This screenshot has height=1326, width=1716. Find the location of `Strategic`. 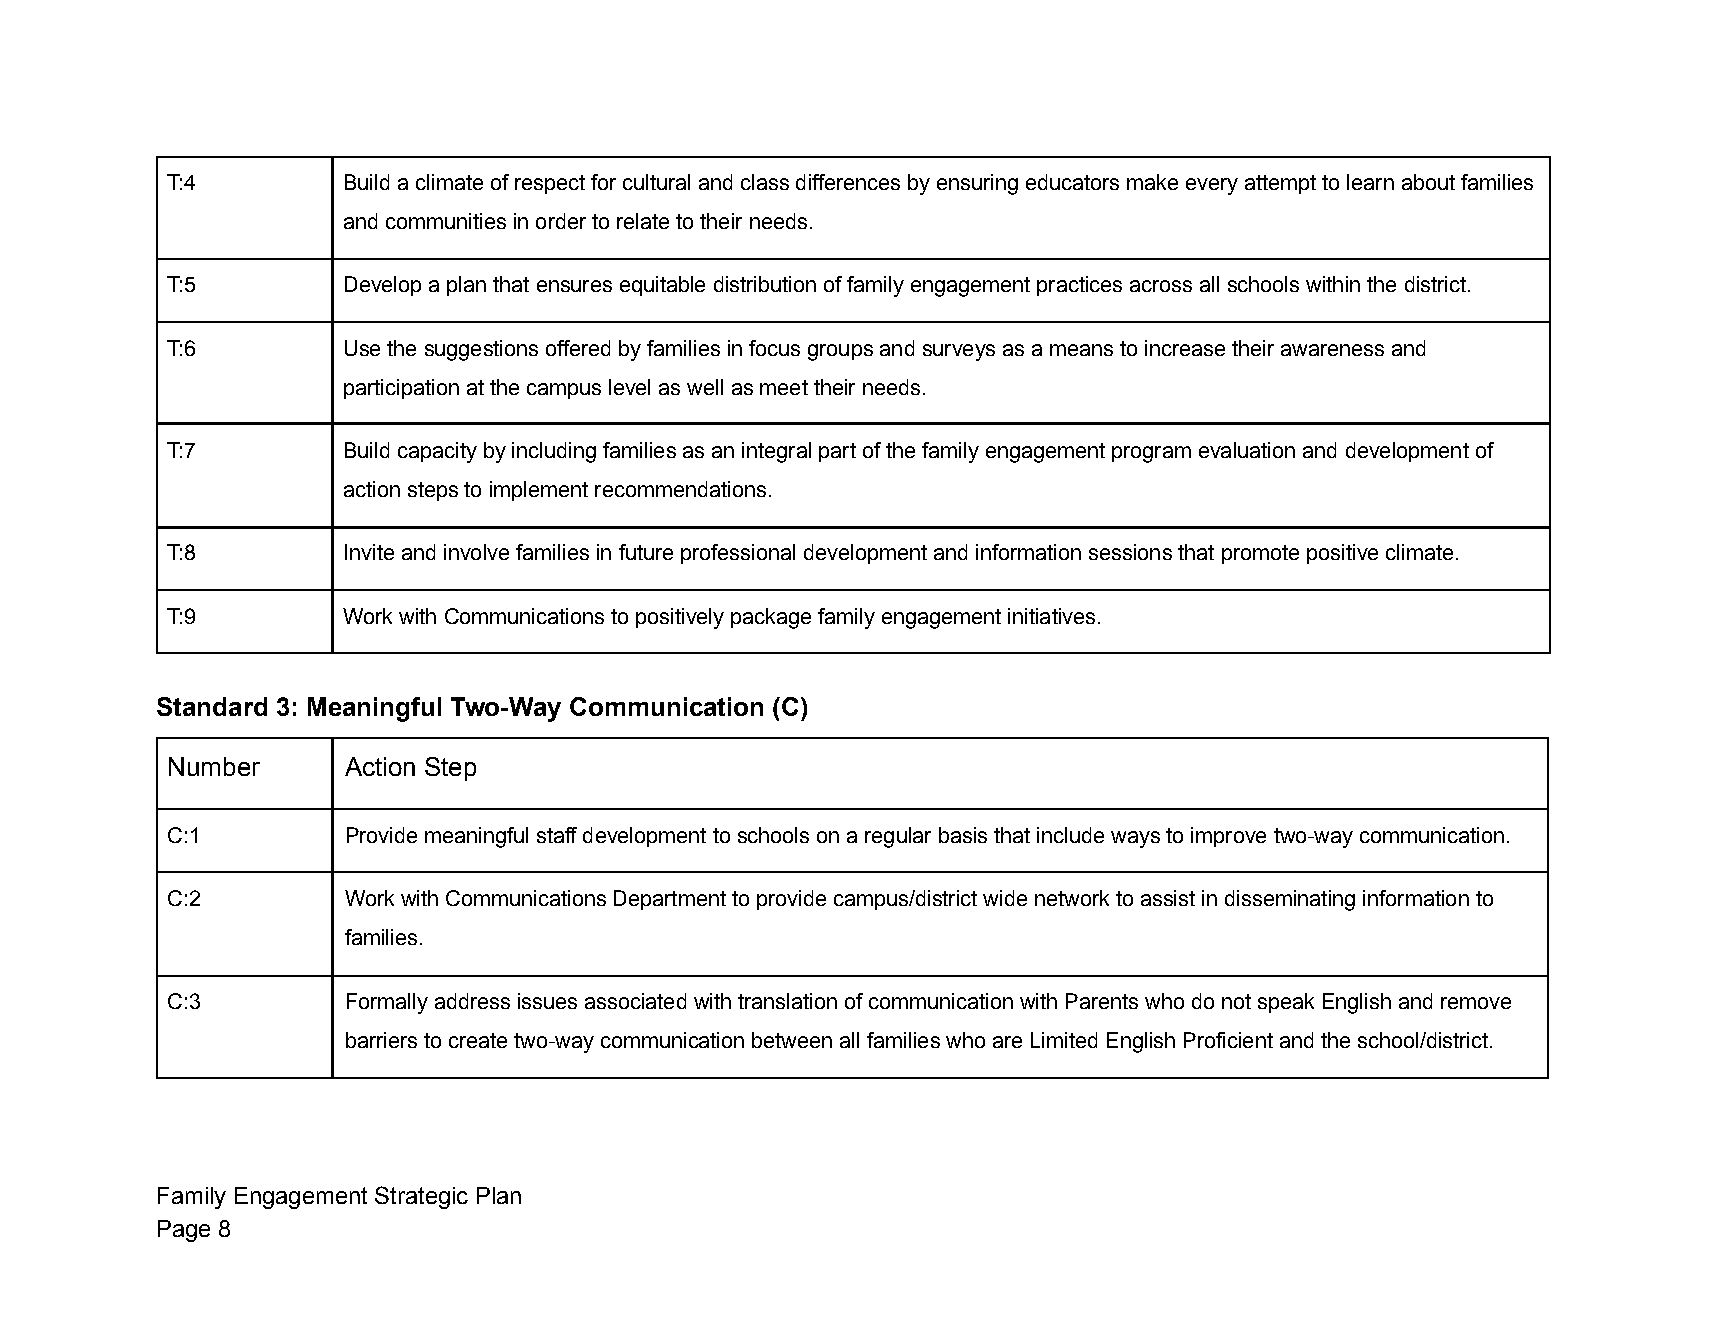

Strategic is located at coordinates (421, 1197).
